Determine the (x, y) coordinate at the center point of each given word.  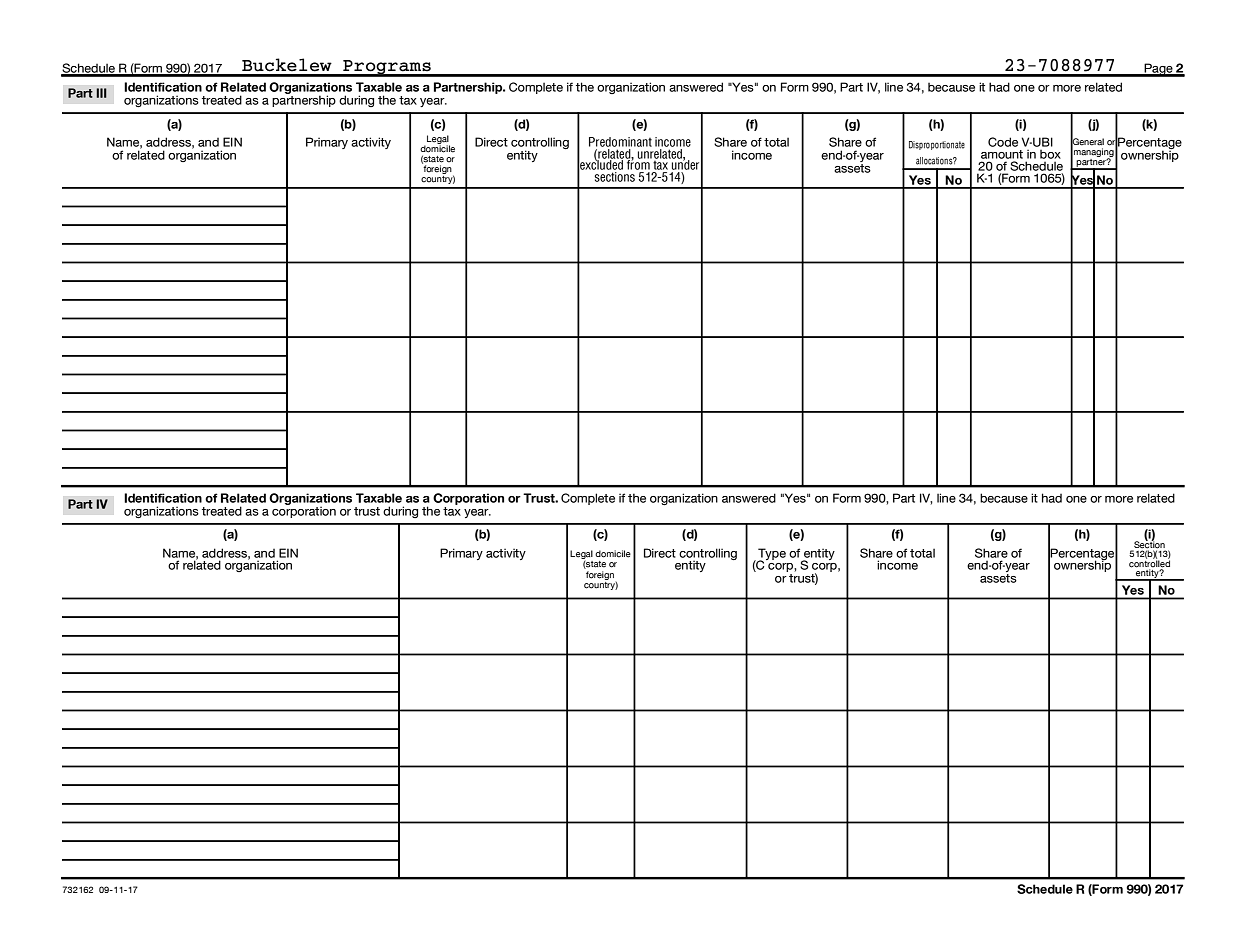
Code (1003, 142)
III (101, 93)
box (1050, 154)
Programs (387, 68)
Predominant (620, 142)
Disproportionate (937, 145)
